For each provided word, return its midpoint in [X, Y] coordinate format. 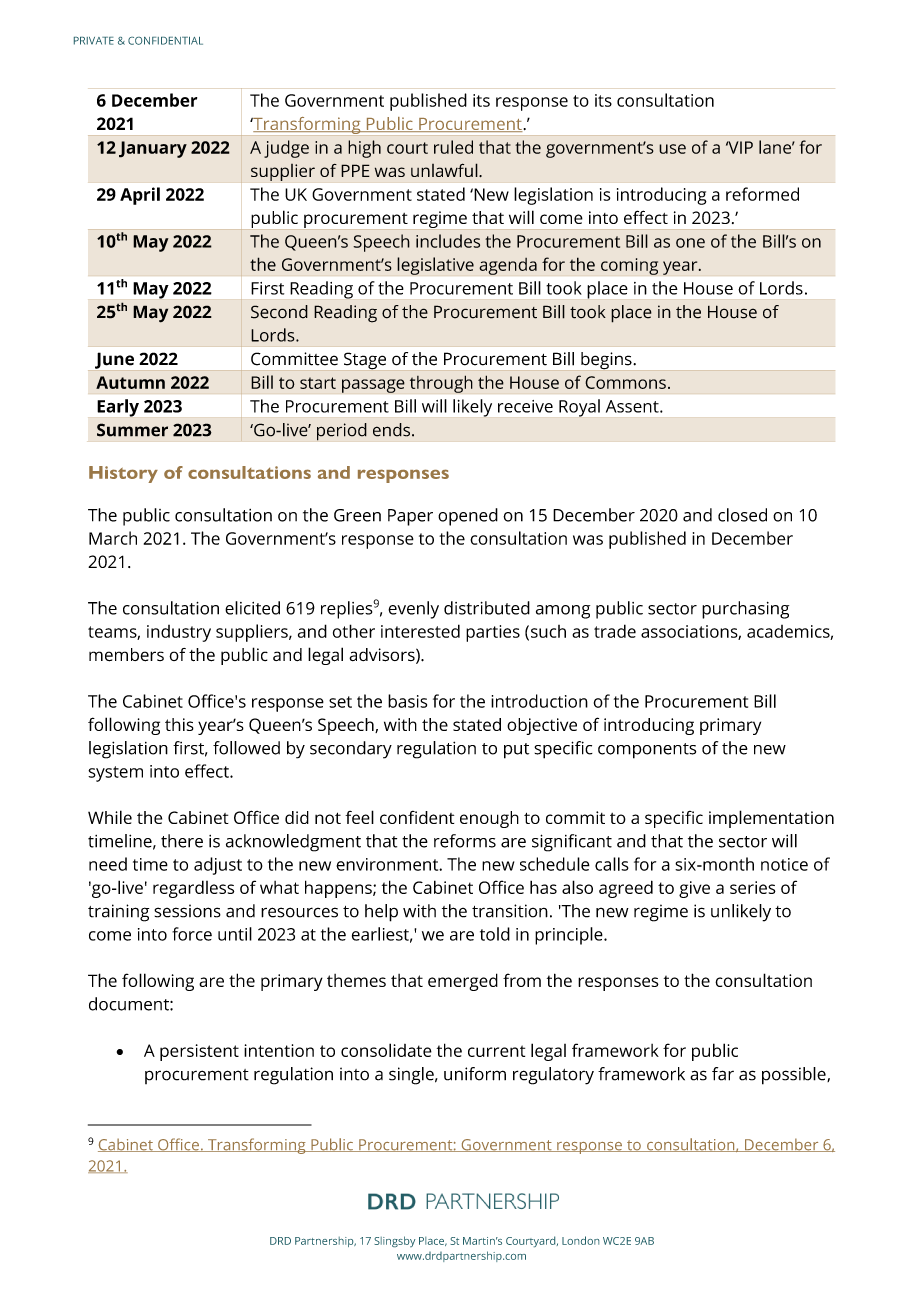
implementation [771, 819]
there [182, 841]
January [153, 149]
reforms [465, 841]
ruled [453, 147]
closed [742, 515]
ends [391, 430]
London [580, 1240]
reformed [762, 194]
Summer [132, 430]
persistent [199, 1052]
